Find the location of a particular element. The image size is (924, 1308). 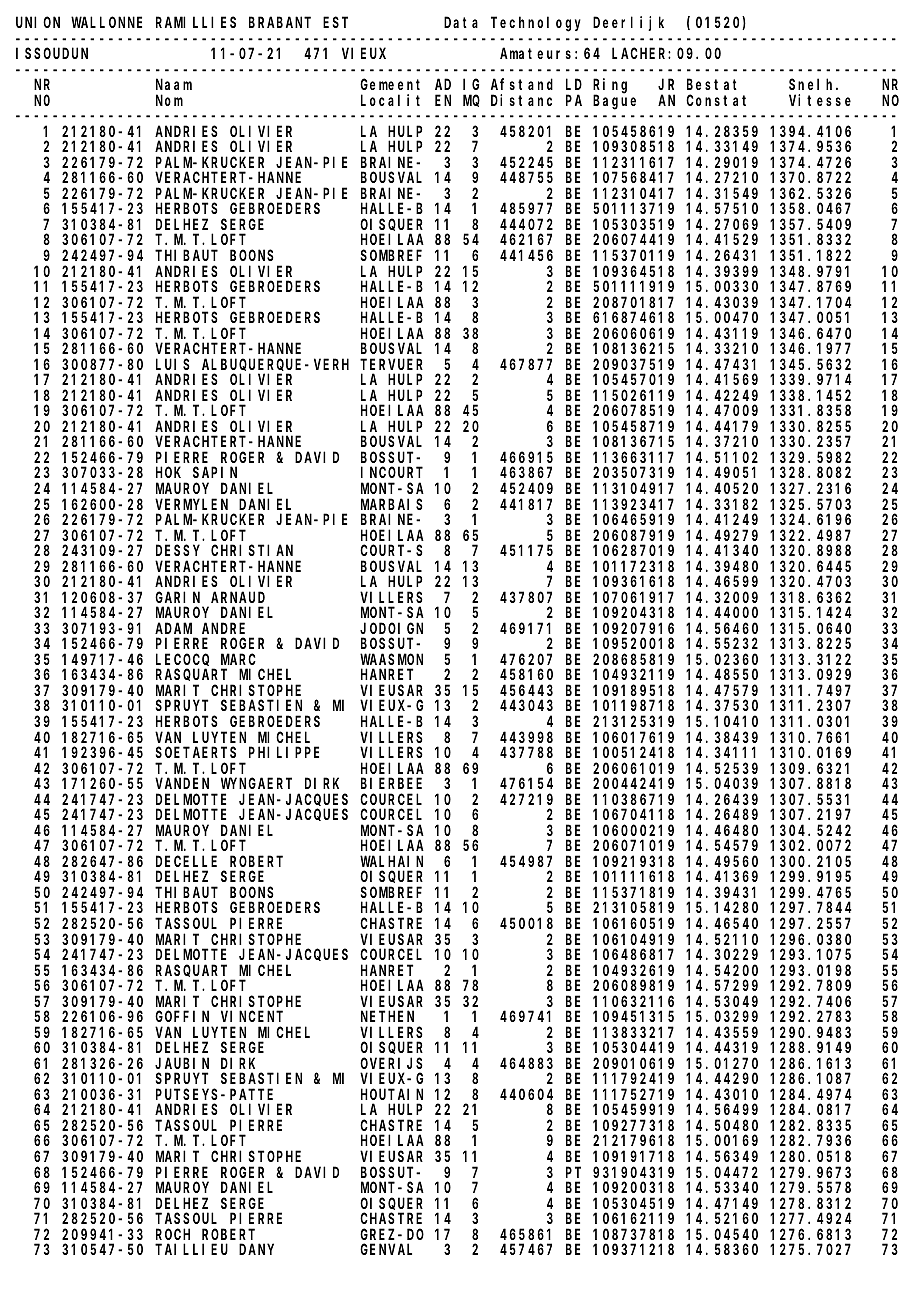

Nom is located at coordinates (169, 100).
